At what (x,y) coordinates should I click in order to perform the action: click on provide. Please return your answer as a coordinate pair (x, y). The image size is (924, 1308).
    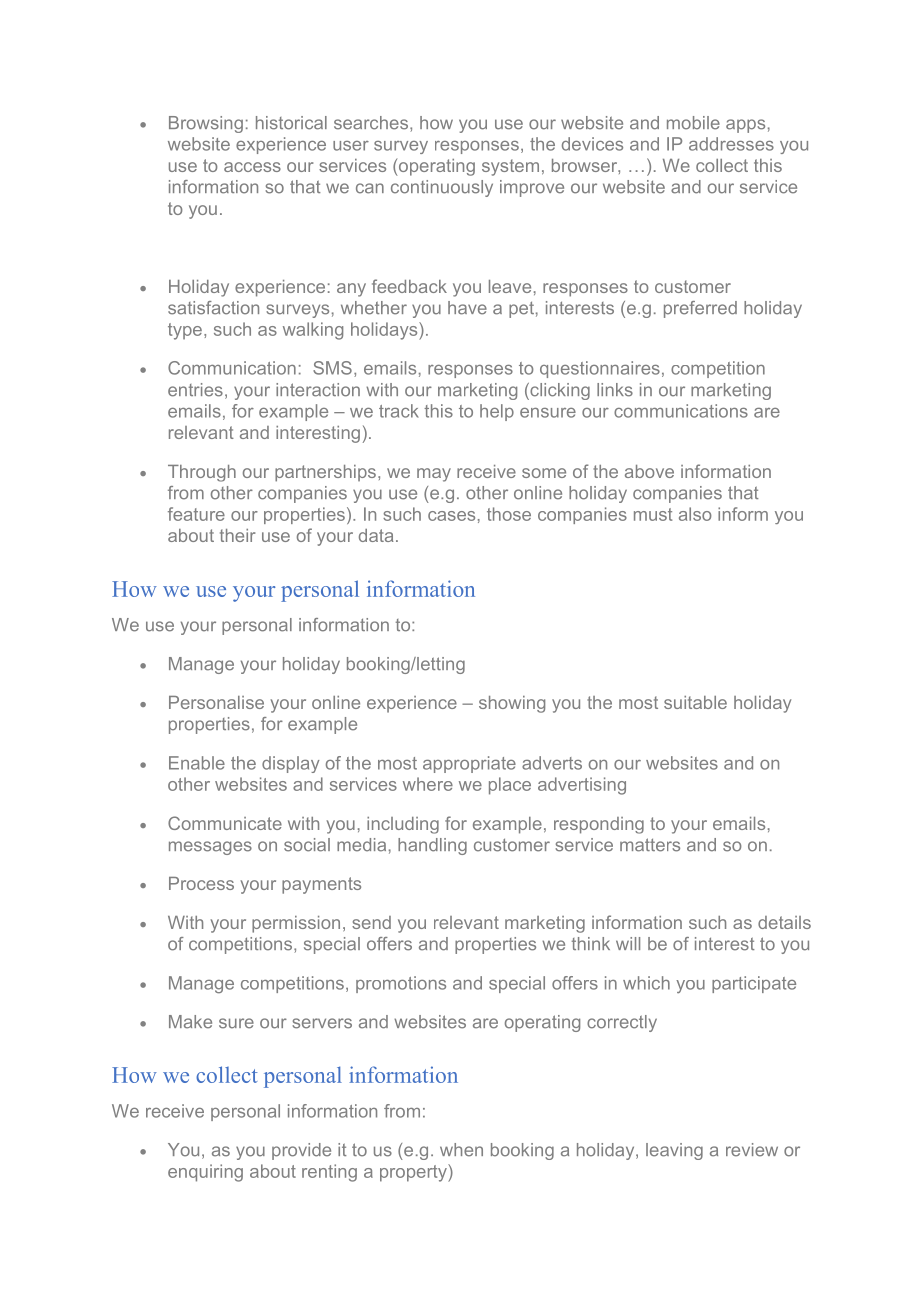
    Looking at the image, I should click on (301, 1151).
